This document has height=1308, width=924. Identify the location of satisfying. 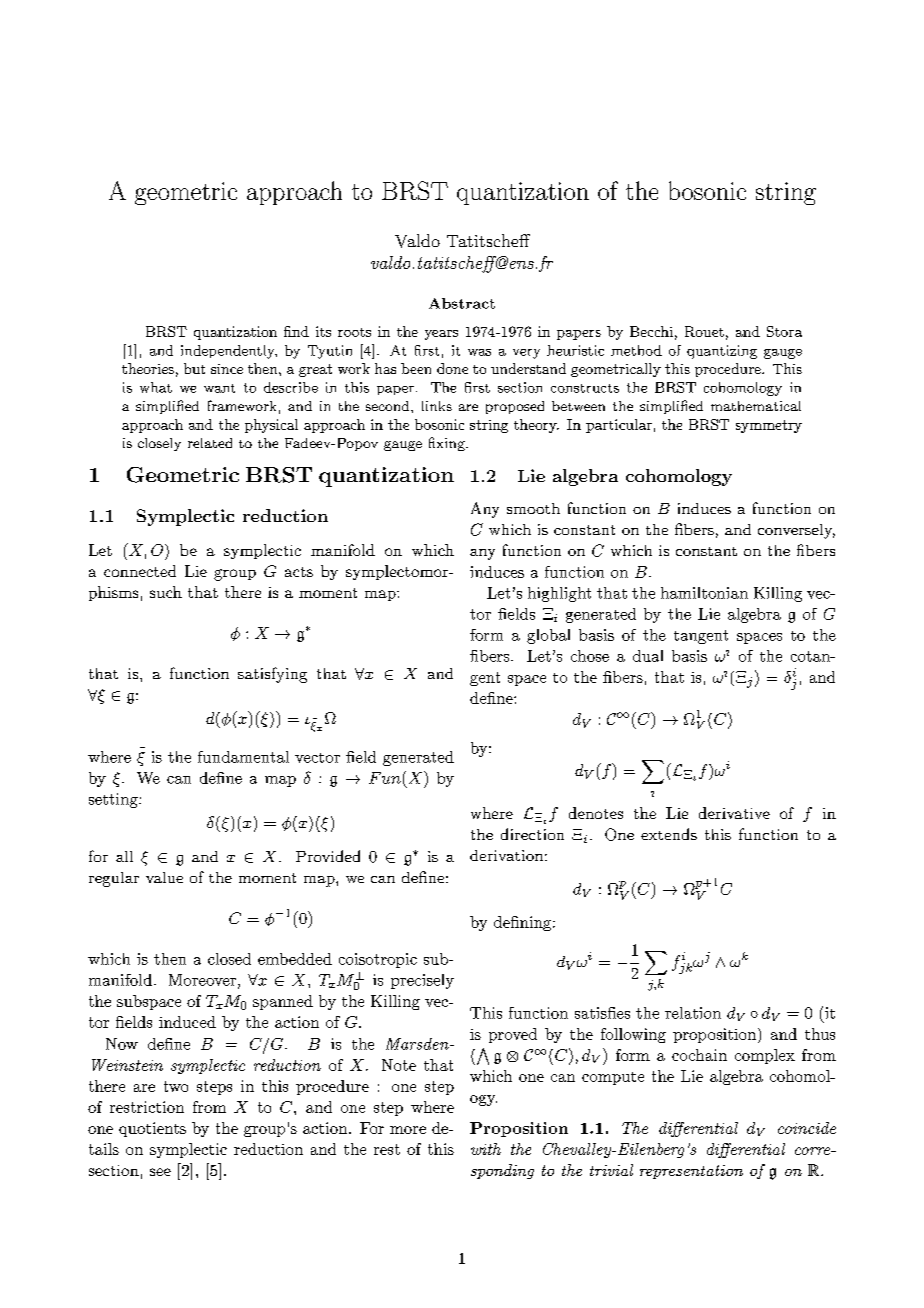
(272, 675).
